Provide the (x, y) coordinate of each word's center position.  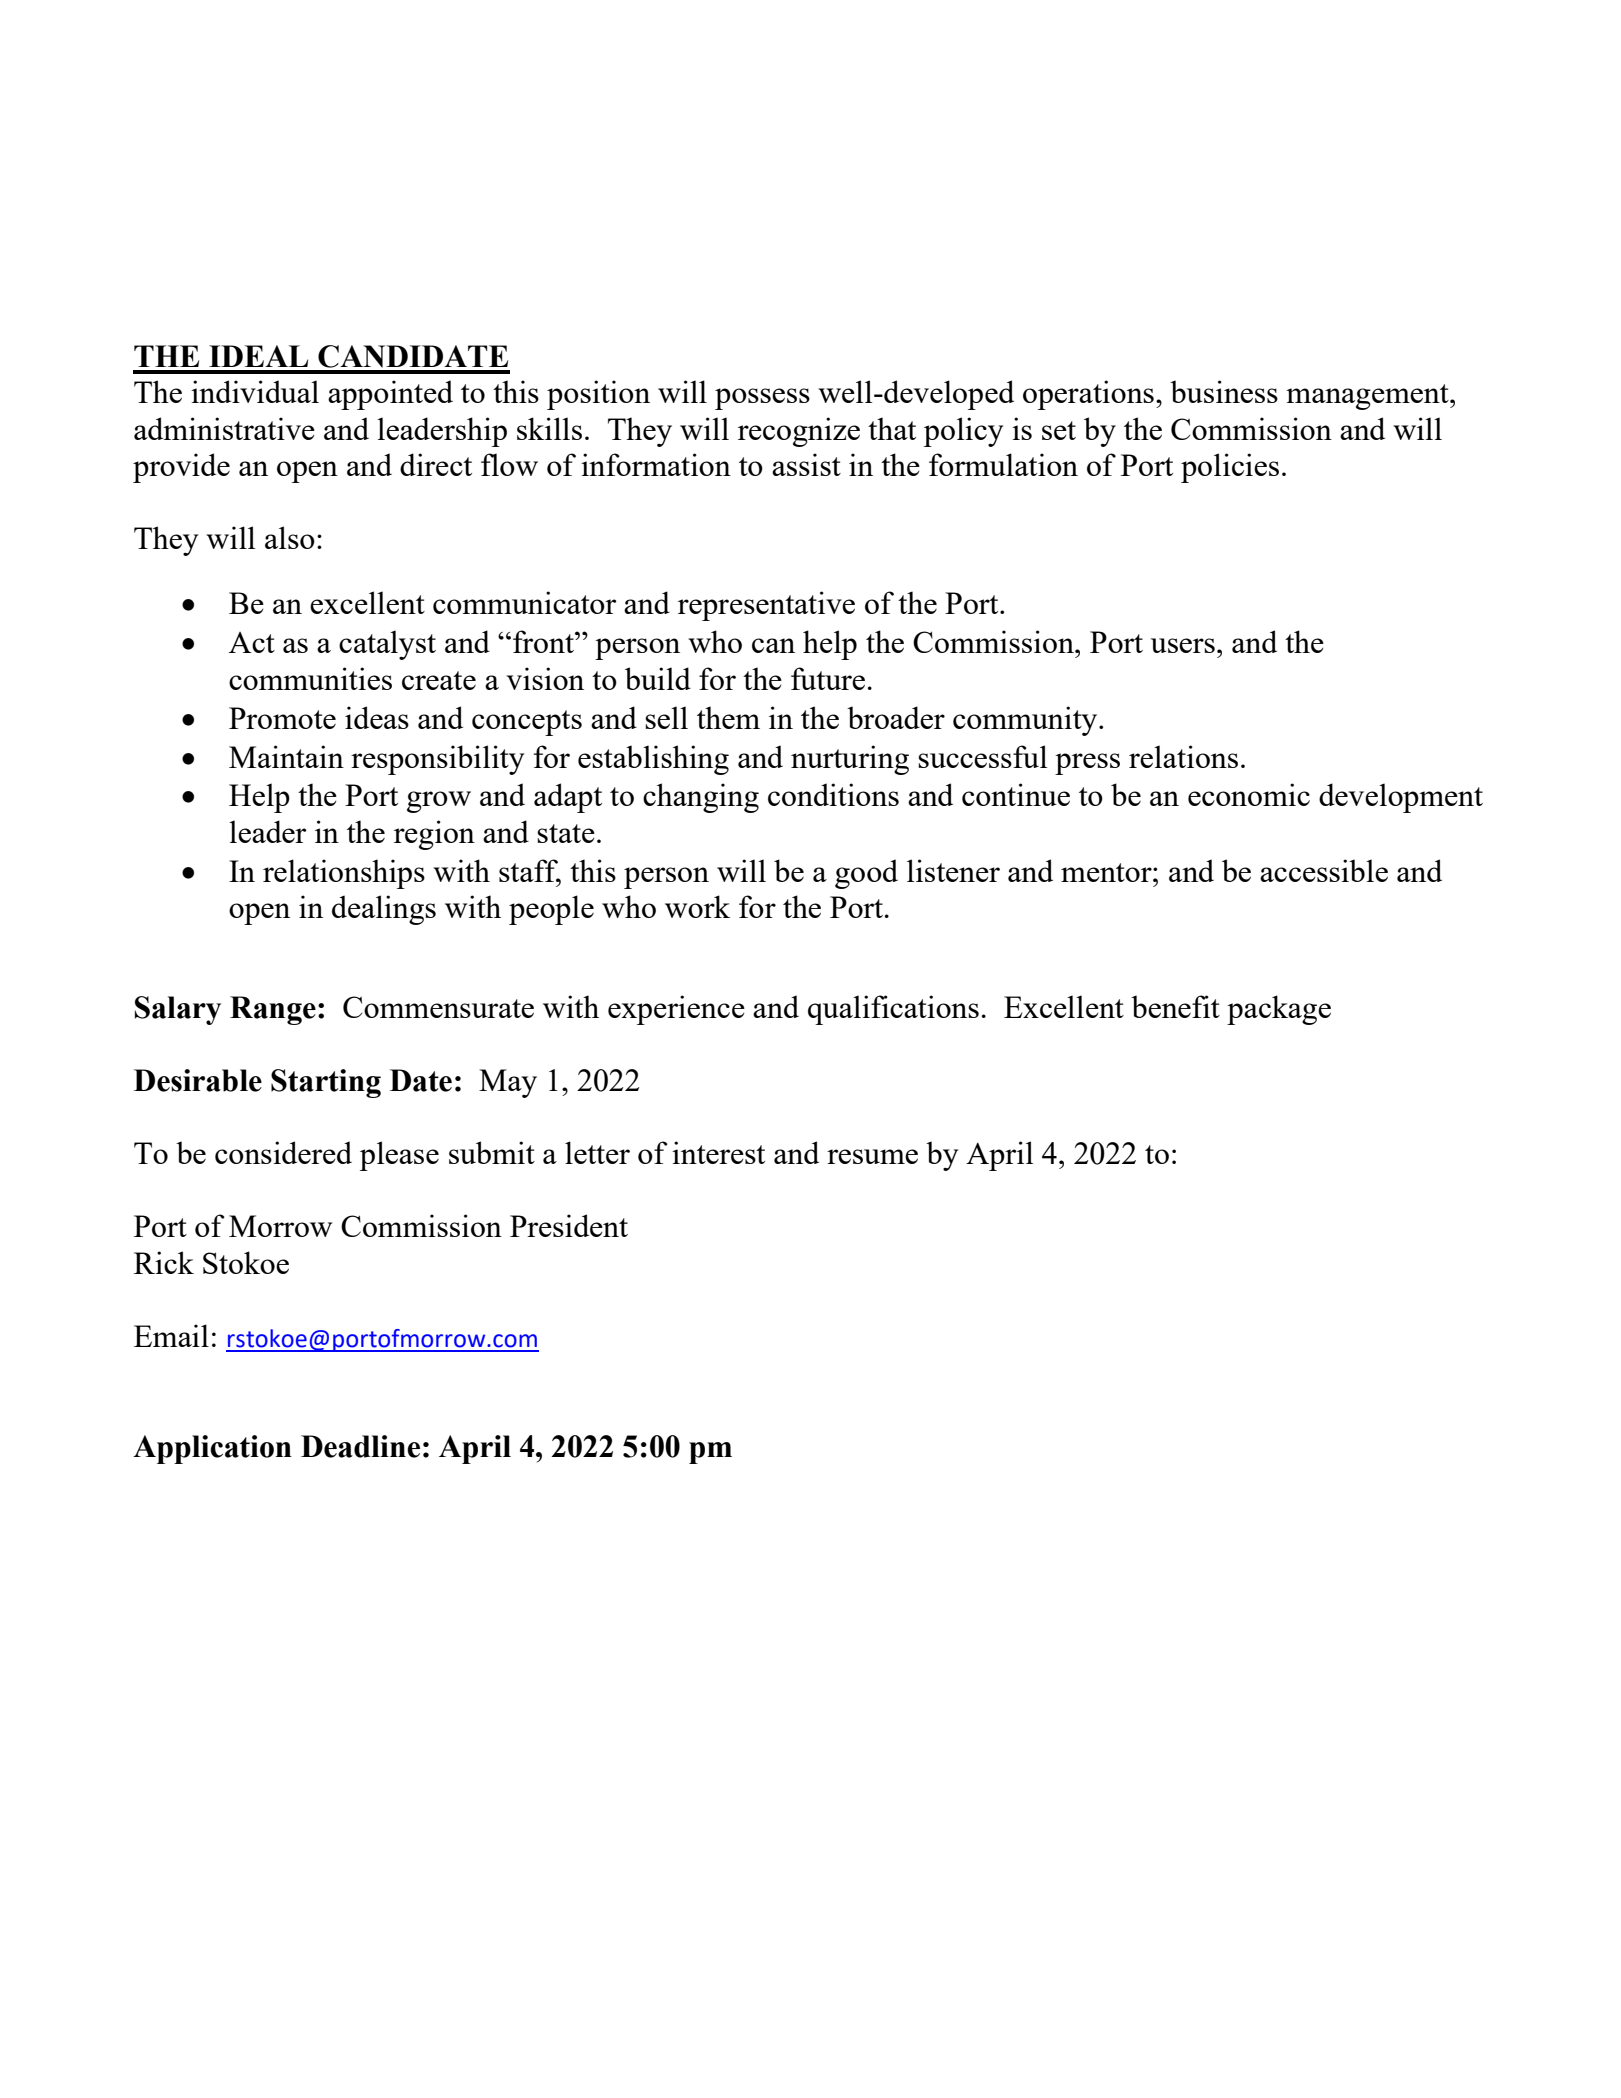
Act (252, 642)
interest (718, 1152)
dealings (384, 910)
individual (255, 391)
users (1183, 645)
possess (762, 399)
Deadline (360, 1446)
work (697, 906)
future (828, 678)
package (1279, 1010)
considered (283, 1152)
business (1224, 391)
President (569, 1225)
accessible (1324, 870)
